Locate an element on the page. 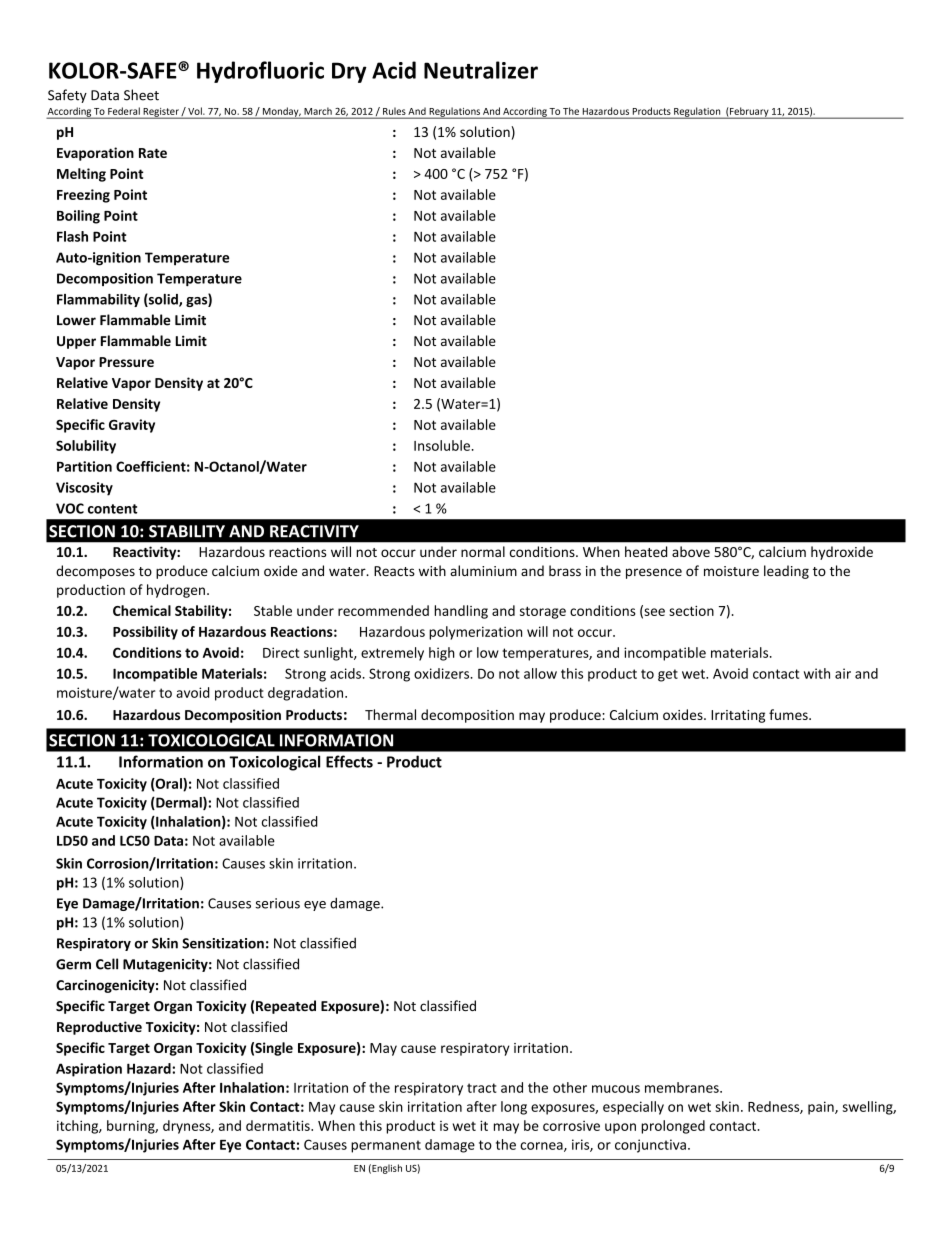  tract is located at coordinates (482, 1088).
